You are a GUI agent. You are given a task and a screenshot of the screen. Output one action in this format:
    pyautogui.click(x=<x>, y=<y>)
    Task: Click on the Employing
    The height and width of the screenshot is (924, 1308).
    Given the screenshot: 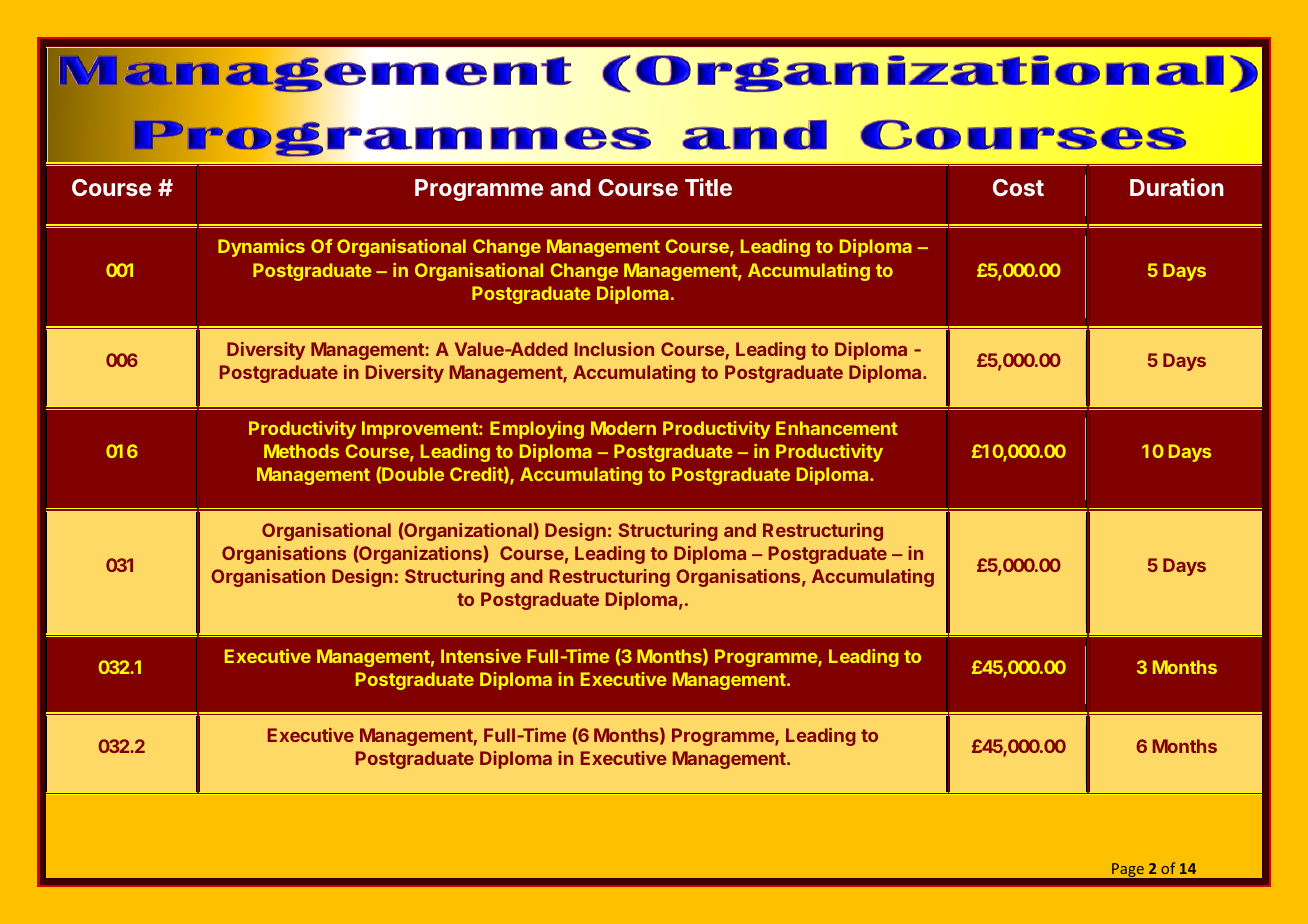 What is the action you would take?
    pyautogui.click(x=537, y=430)
